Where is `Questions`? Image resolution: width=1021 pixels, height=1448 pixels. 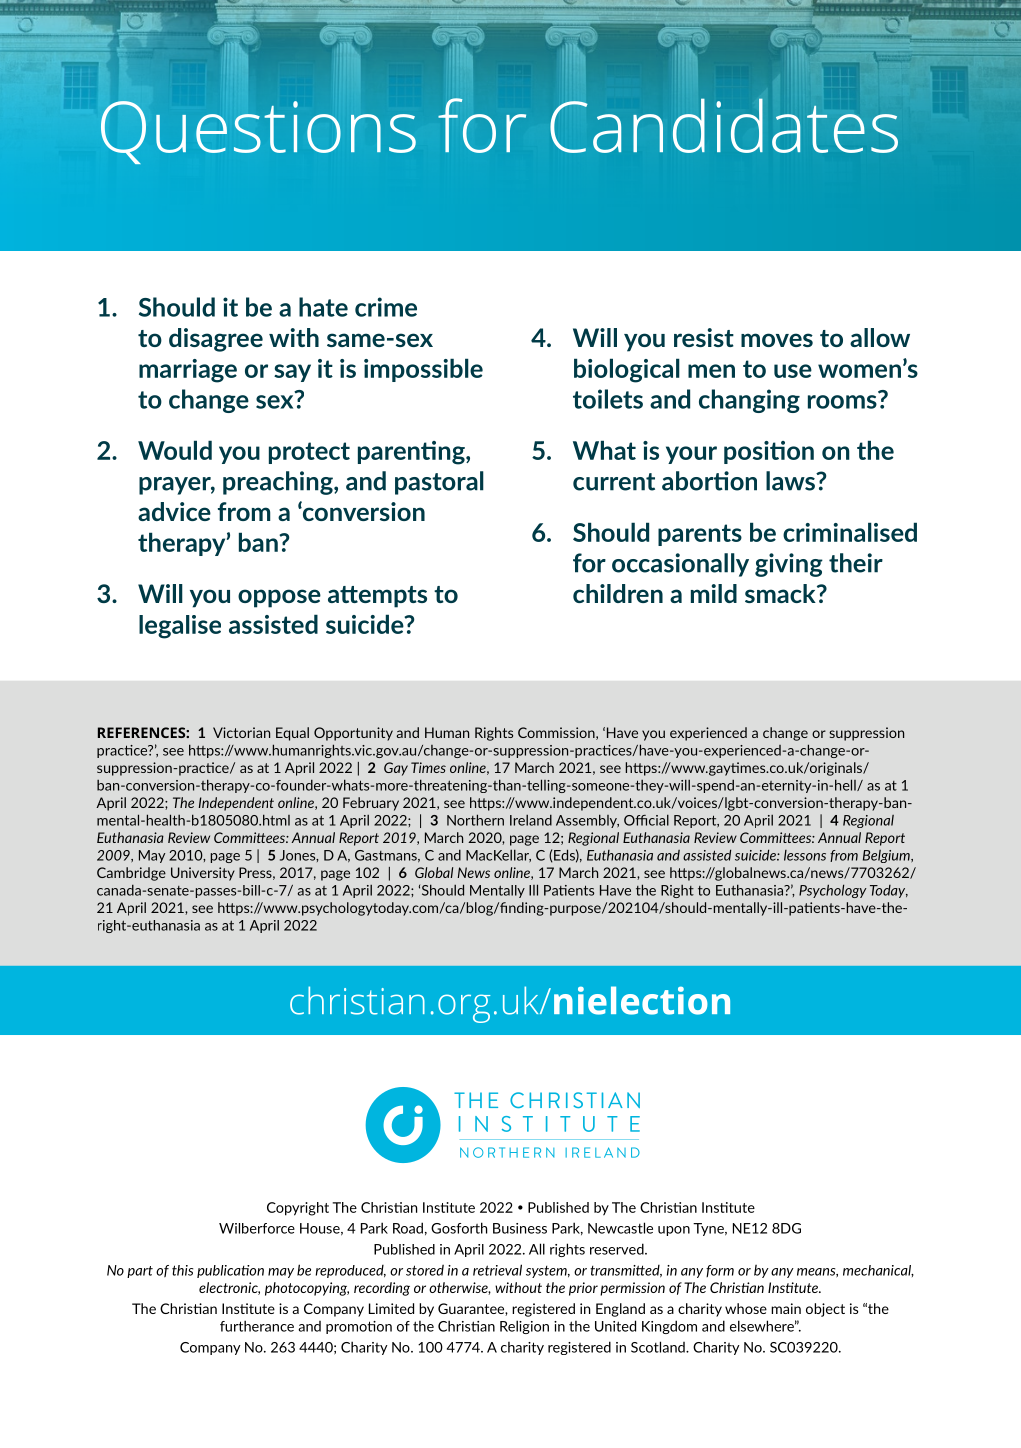
Questions is located at coordinates (258, 132).
